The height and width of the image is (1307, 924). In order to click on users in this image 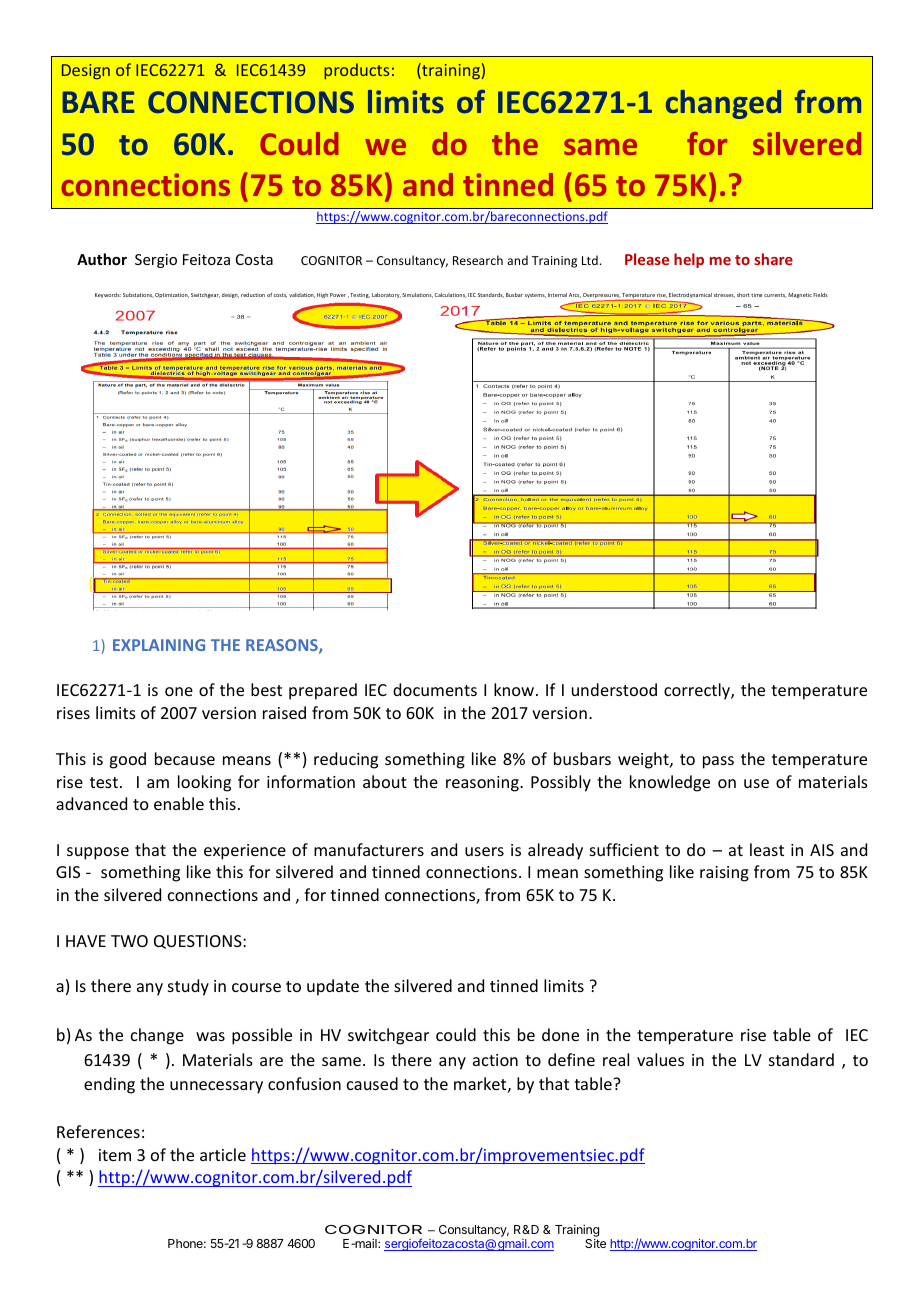, I will do `click(484, 851)`.
